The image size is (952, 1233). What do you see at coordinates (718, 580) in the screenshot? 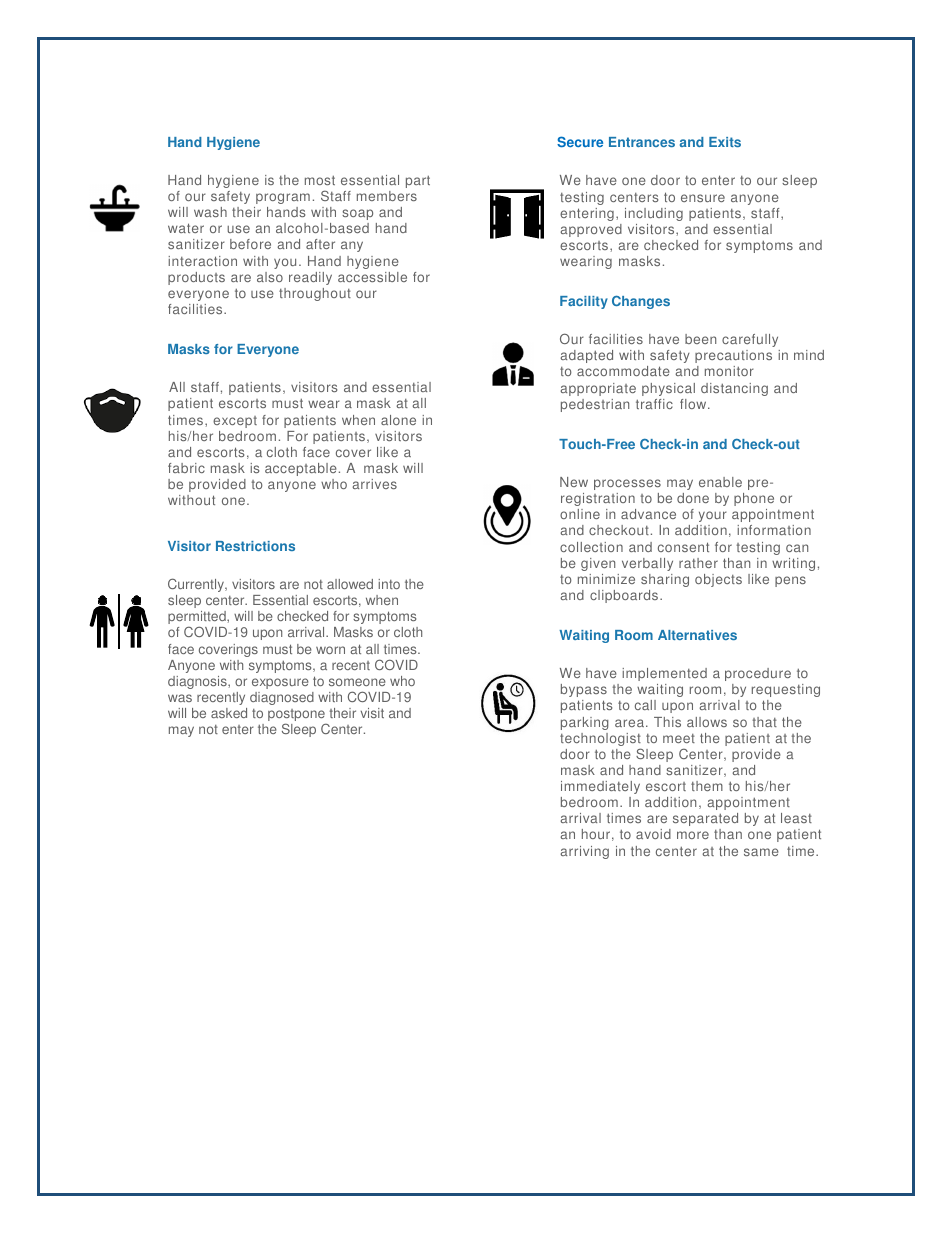
I see `objects` at bounding box center [718, 580].
